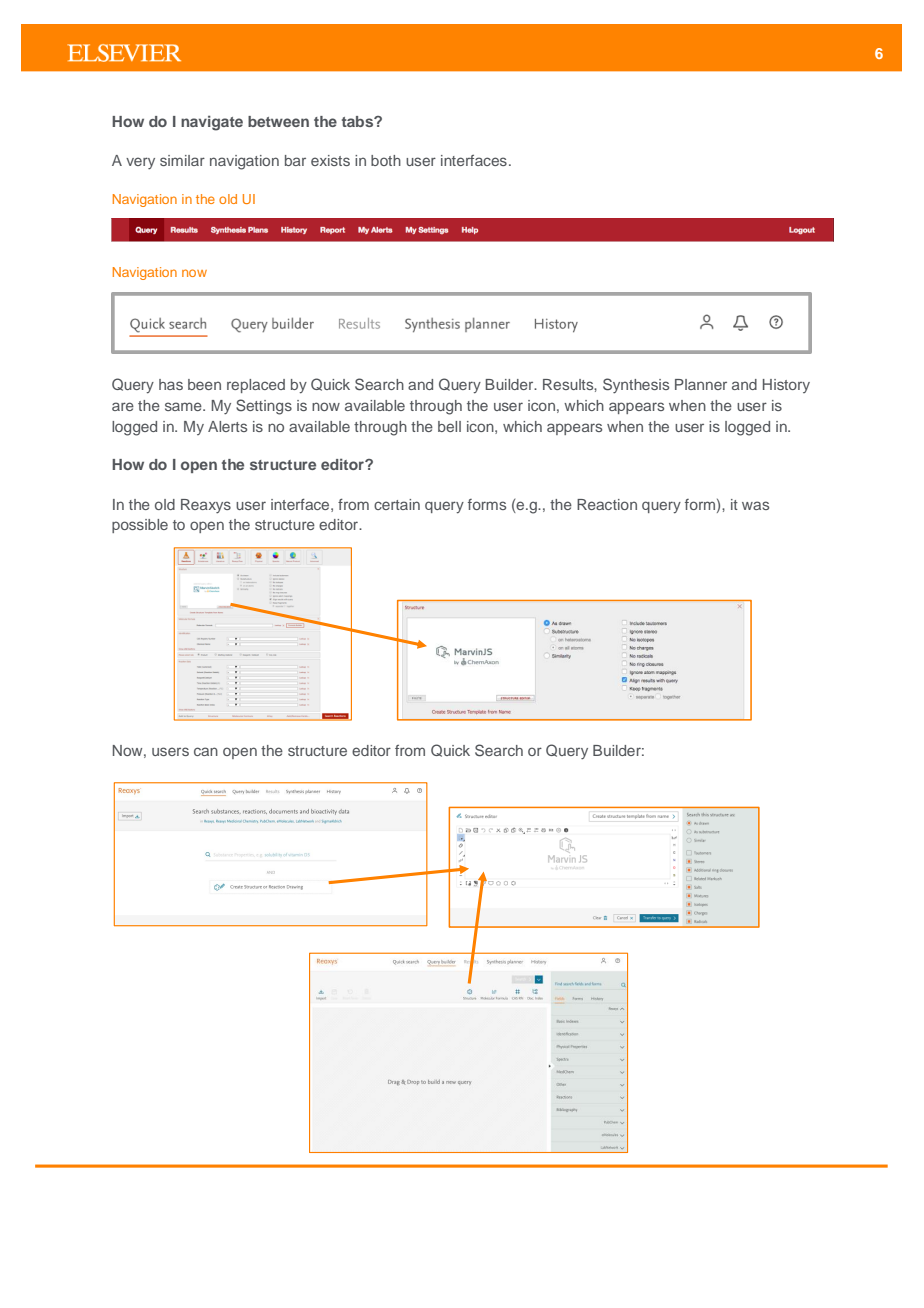 The height and width of the screenshot is (1308, 924). Describe the element at coordinates (701, 384) in the screenshot. I see `Planner` at that location.
